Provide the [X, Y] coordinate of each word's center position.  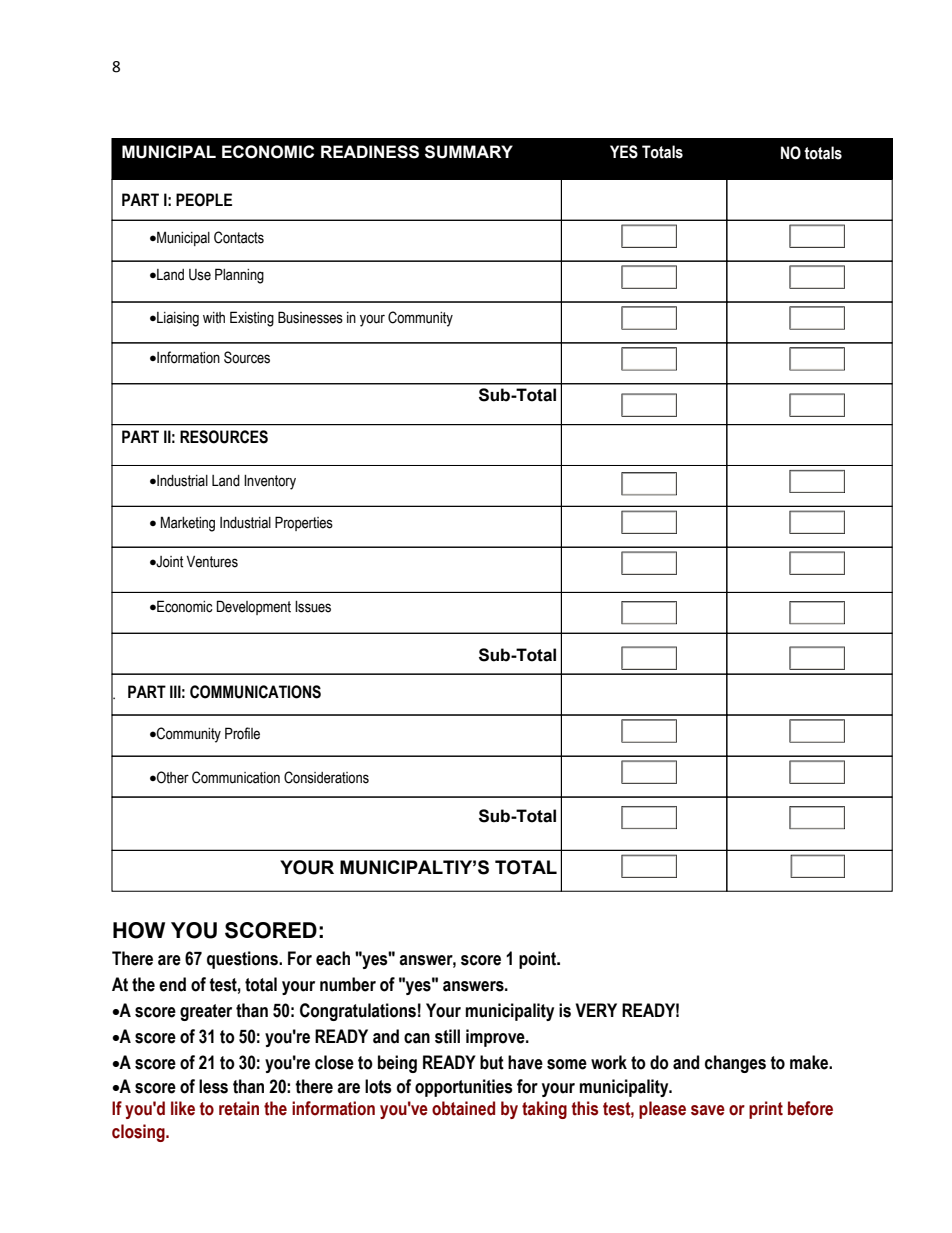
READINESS [370, 152]
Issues [313, 607]
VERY [596, 1010]
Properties [304, 523]
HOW [139, 930]
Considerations [326, 777]
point [538, 960]
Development [254, 607]
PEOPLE [204, 200]
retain [239, 1108]
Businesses [310, 317]
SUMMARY [469, 152]
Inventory [270, 482]
